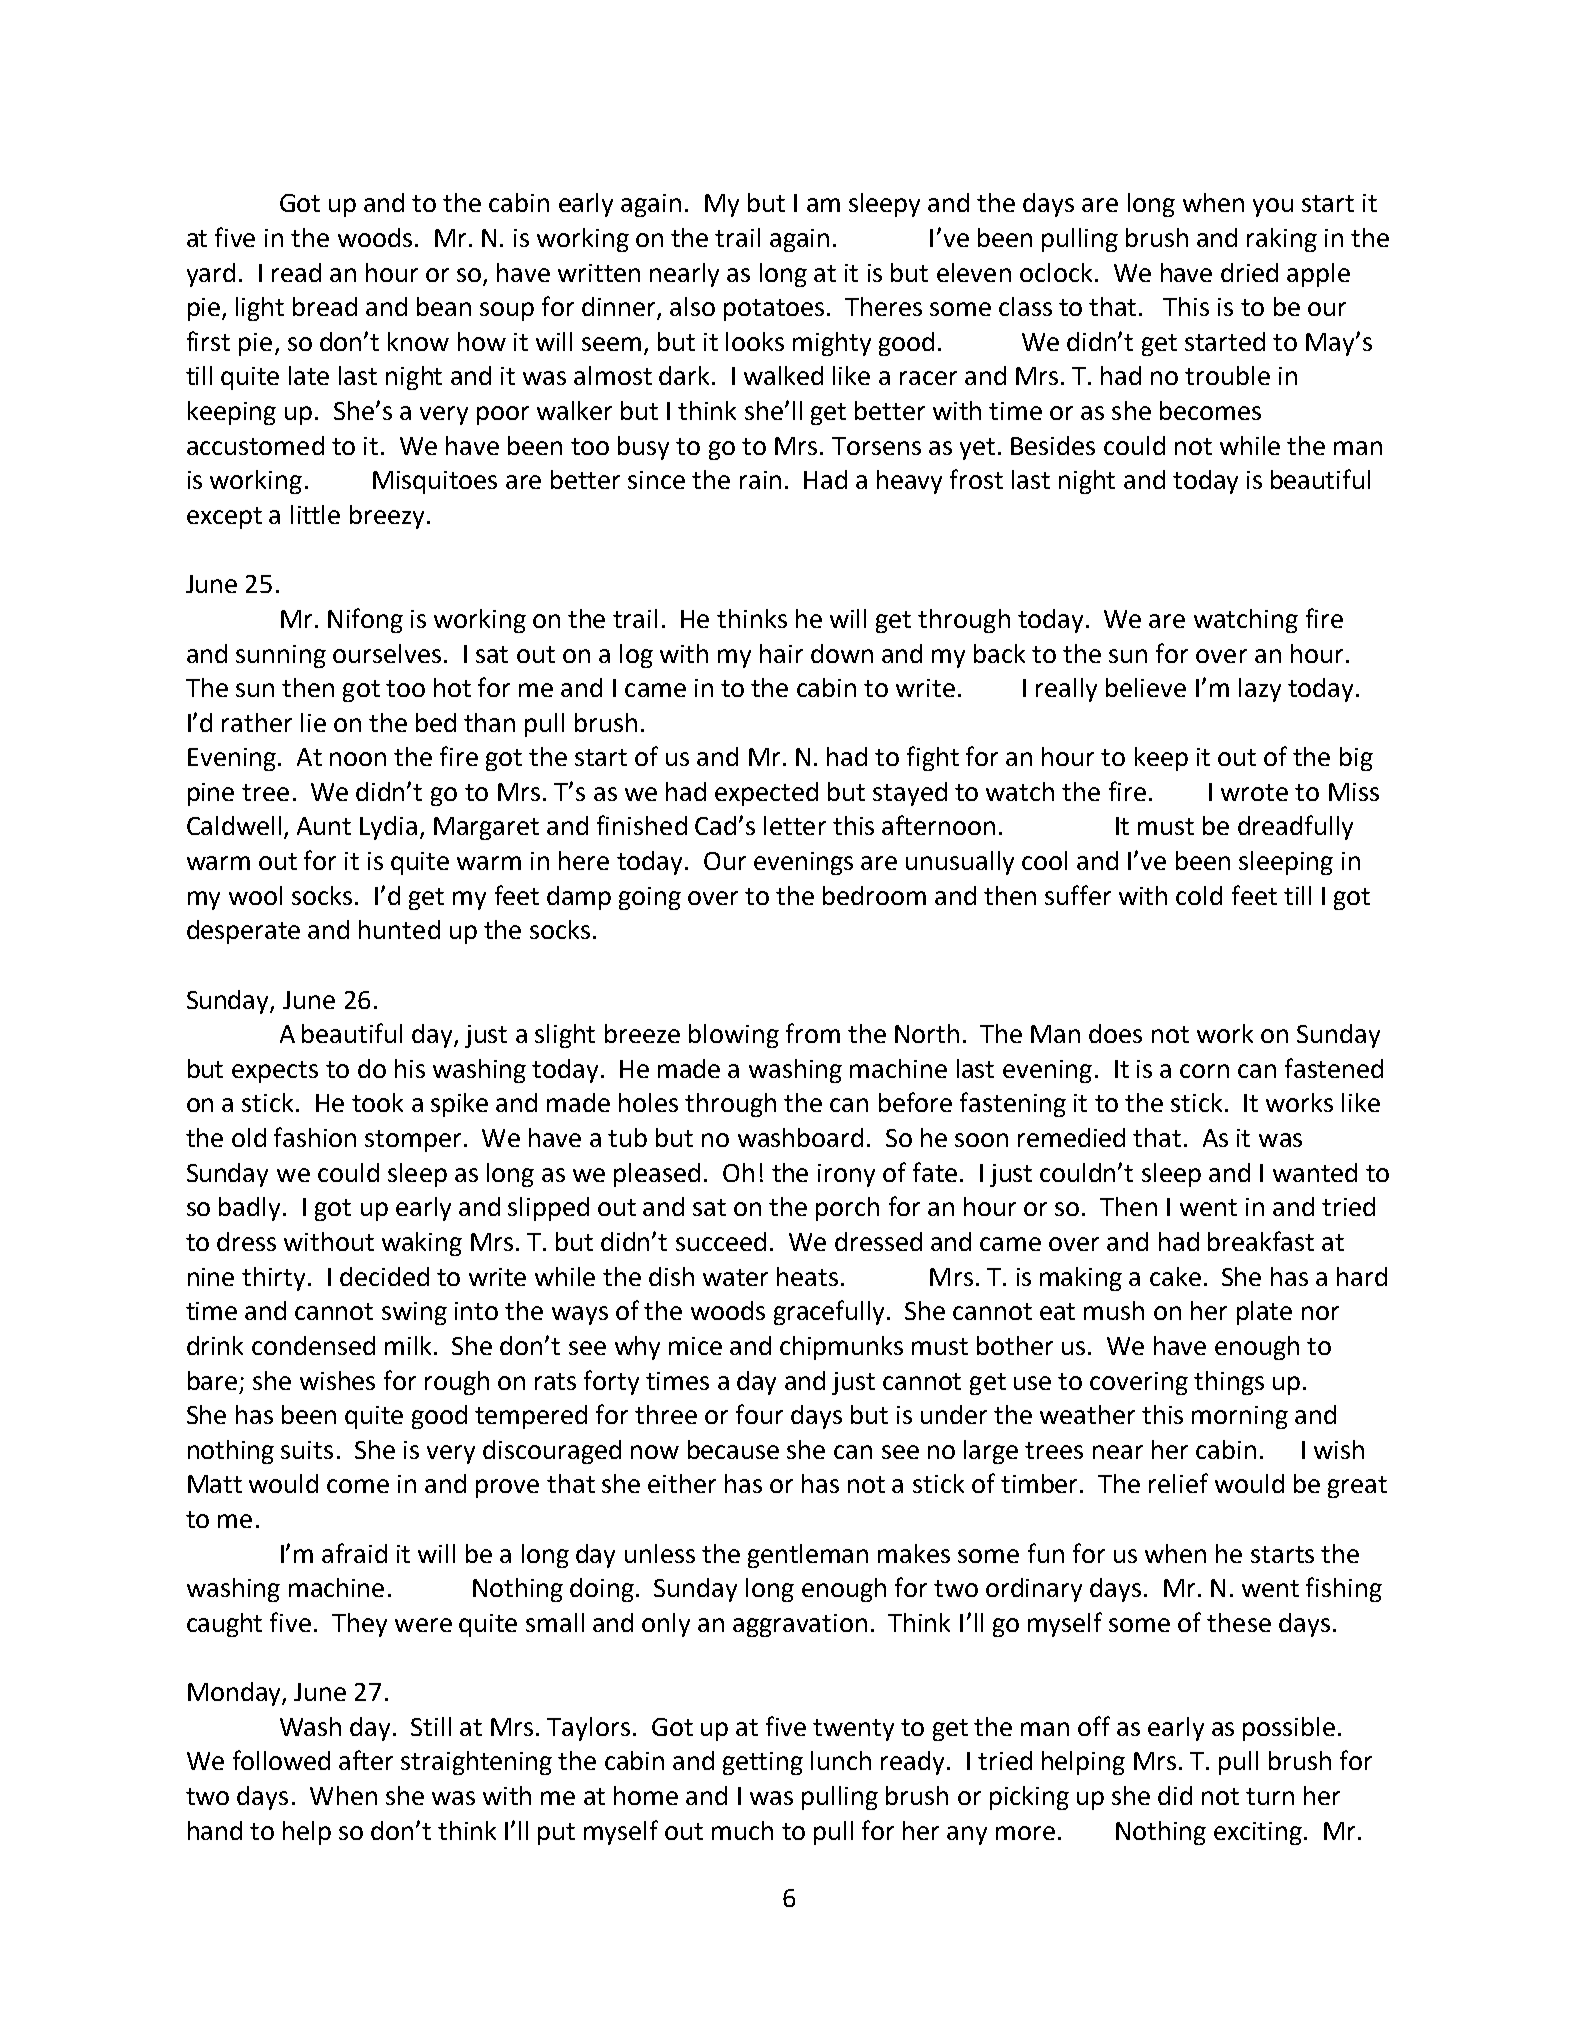 Image resolution: width=1578 pixels, height=2042 pixels. Describe the element at coordinates (813, 1033) in the screenshot. I see `from` at that location.
